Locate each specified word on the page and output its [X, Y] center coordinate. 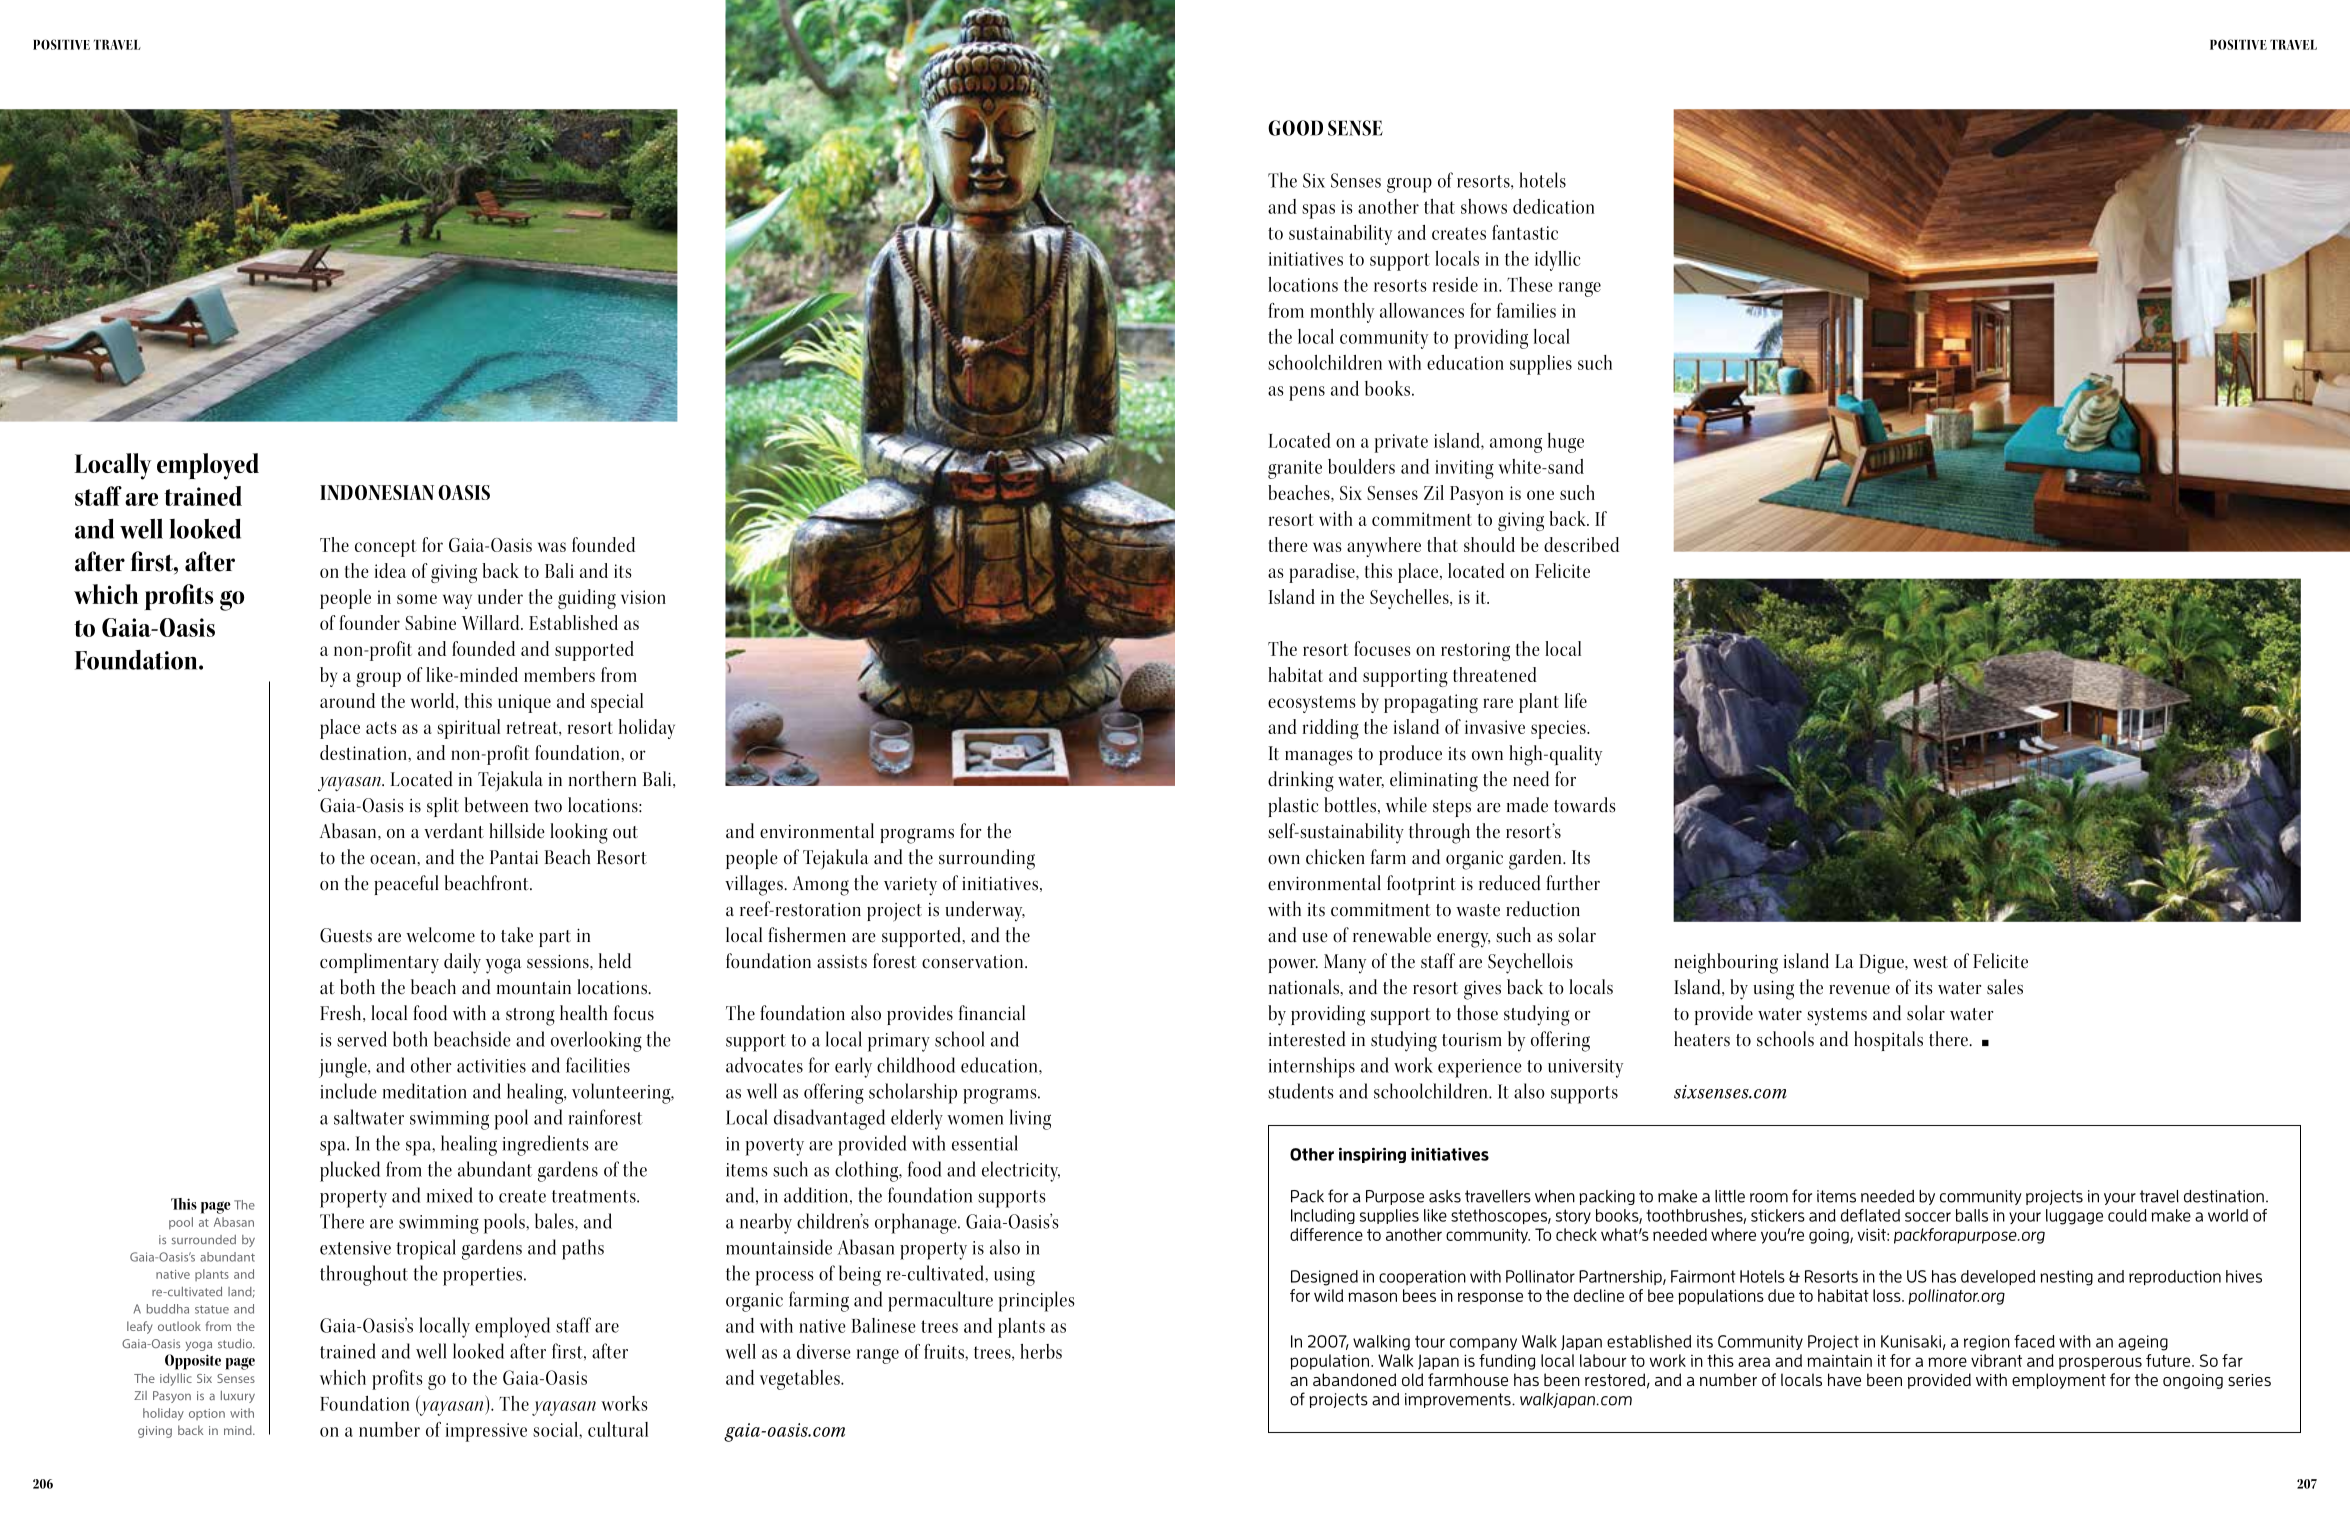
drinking [1301, 781]
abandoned [1354, 1379]
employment [2059, 1381]
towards [1585, 805]
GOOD [1295, 128]
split [443, 807]
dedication [1553, 206]
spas [1318, 211]
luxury [238, 1397]
